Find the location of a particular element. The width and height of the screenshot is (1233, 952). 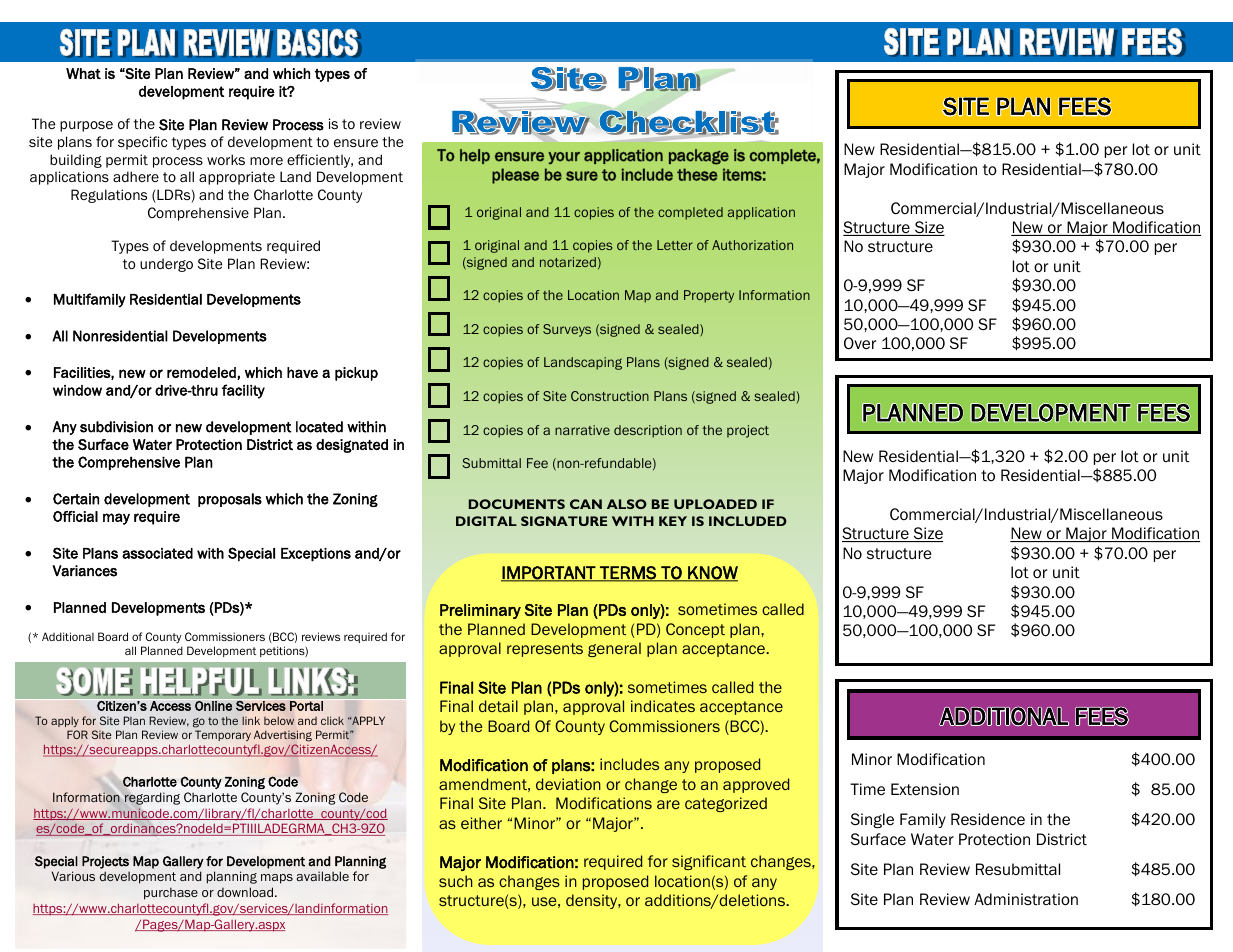

ensure is located at coordinates (356, 143).
